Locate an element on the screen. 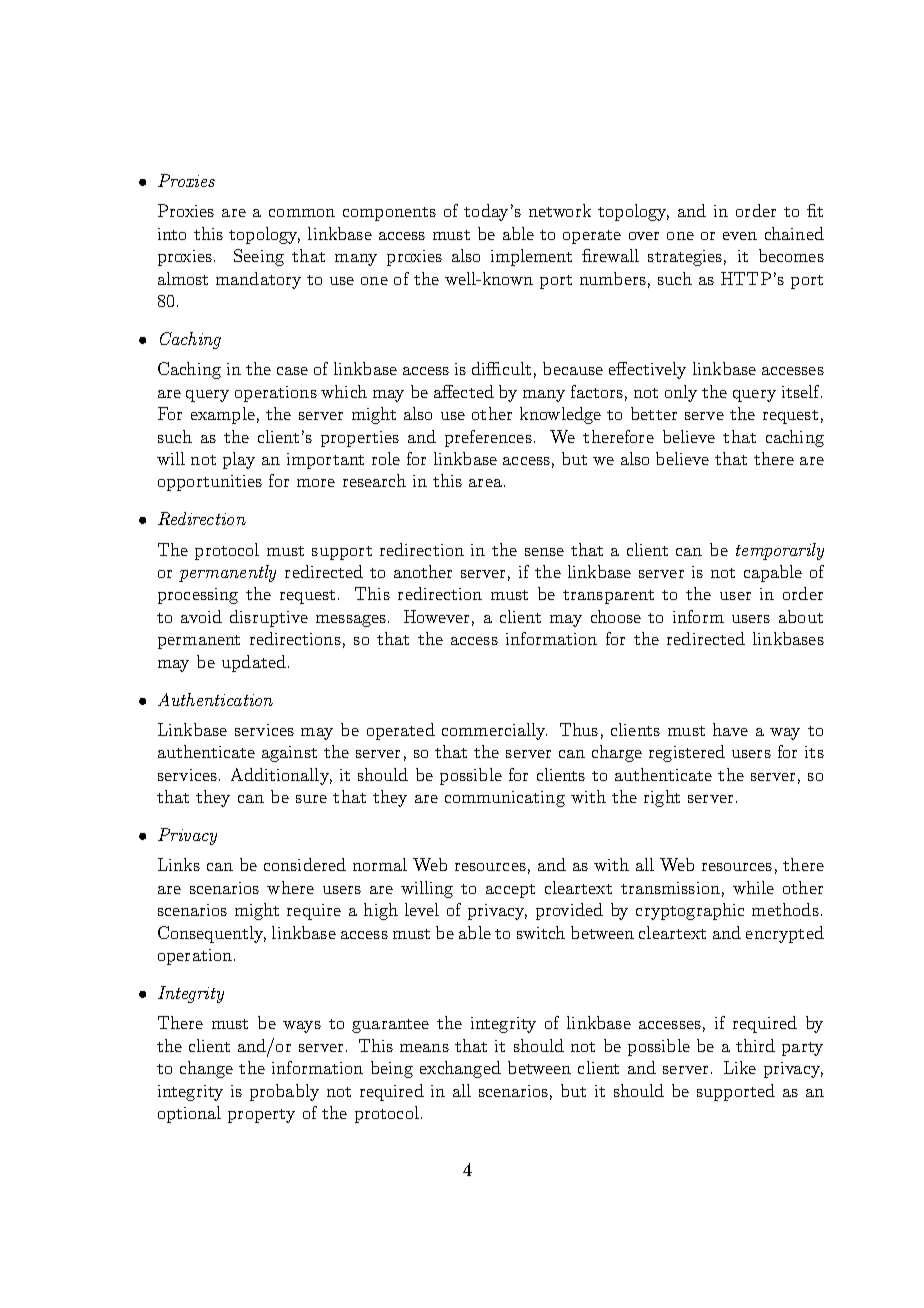 The image size is (924, 1308). implement is located at coordinates (531, 257).
